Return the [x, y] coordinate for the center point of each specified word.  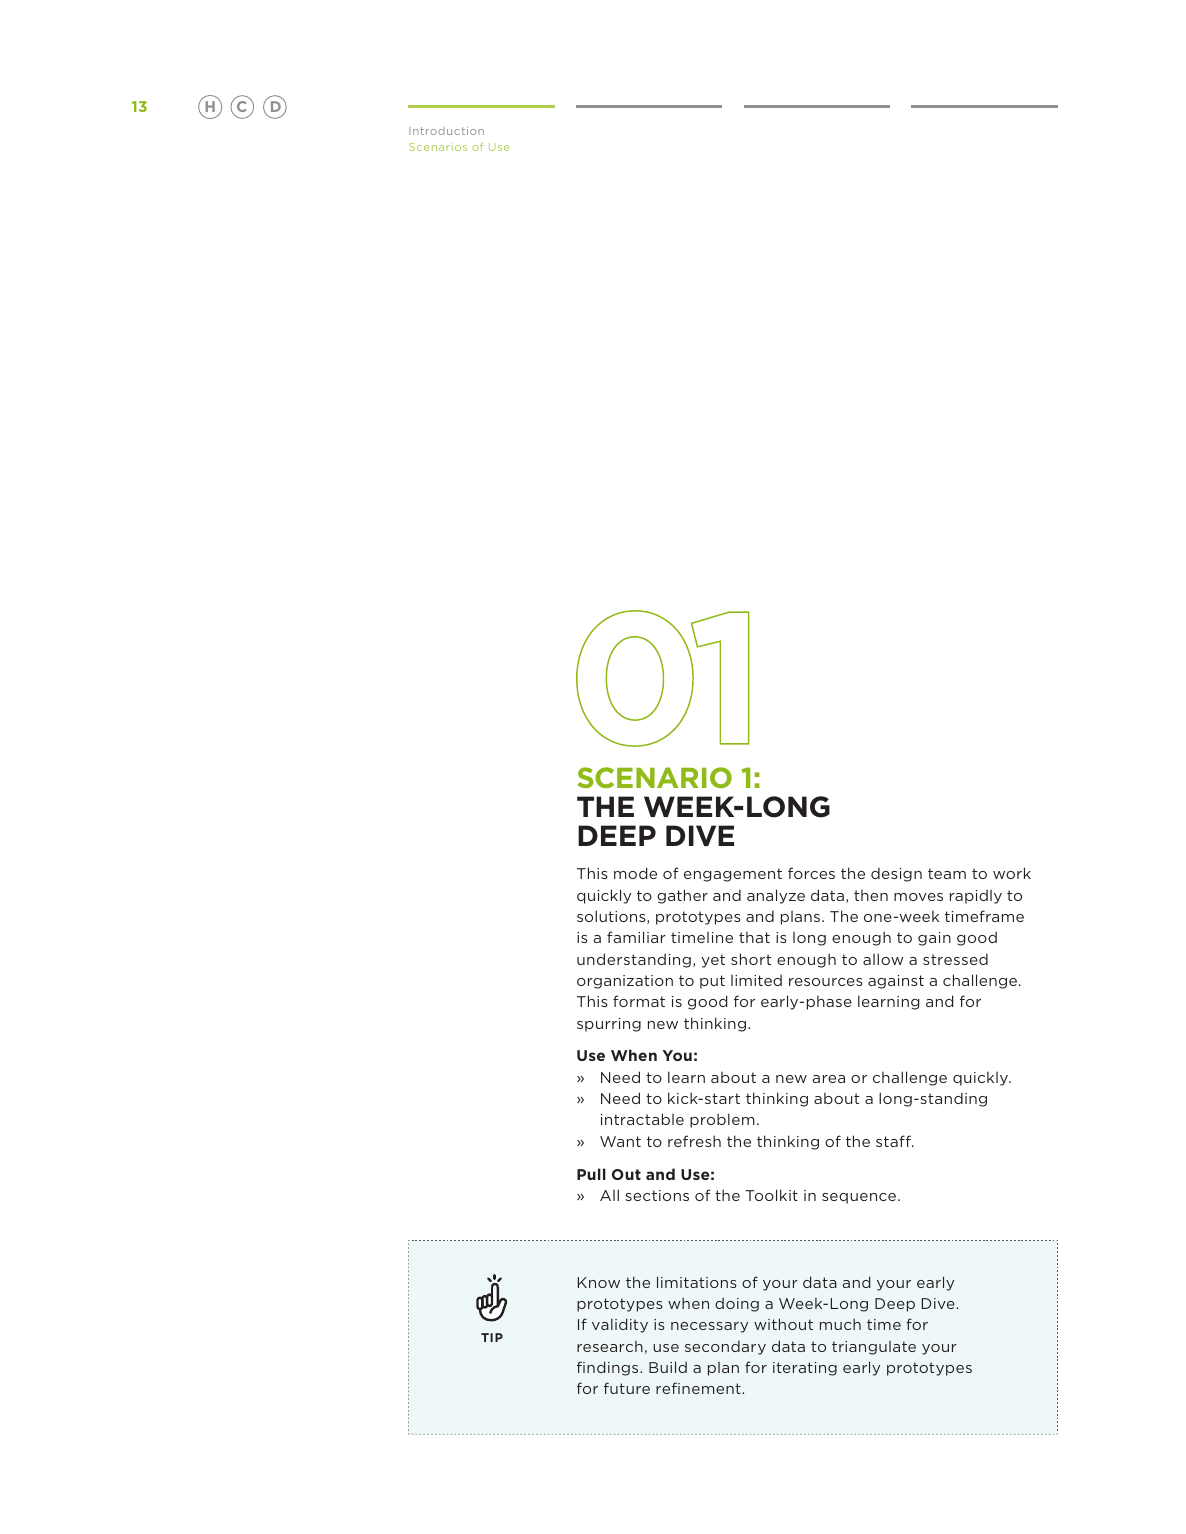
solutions [612, 917]
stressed [955, 959]
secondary [725, 1347]
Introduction [446, 131]
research [610, 1346]
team [947, 873]
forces [811, 873]
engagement [733, 875]
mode [635, 873]
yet [713, 961]
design [896, 874]
